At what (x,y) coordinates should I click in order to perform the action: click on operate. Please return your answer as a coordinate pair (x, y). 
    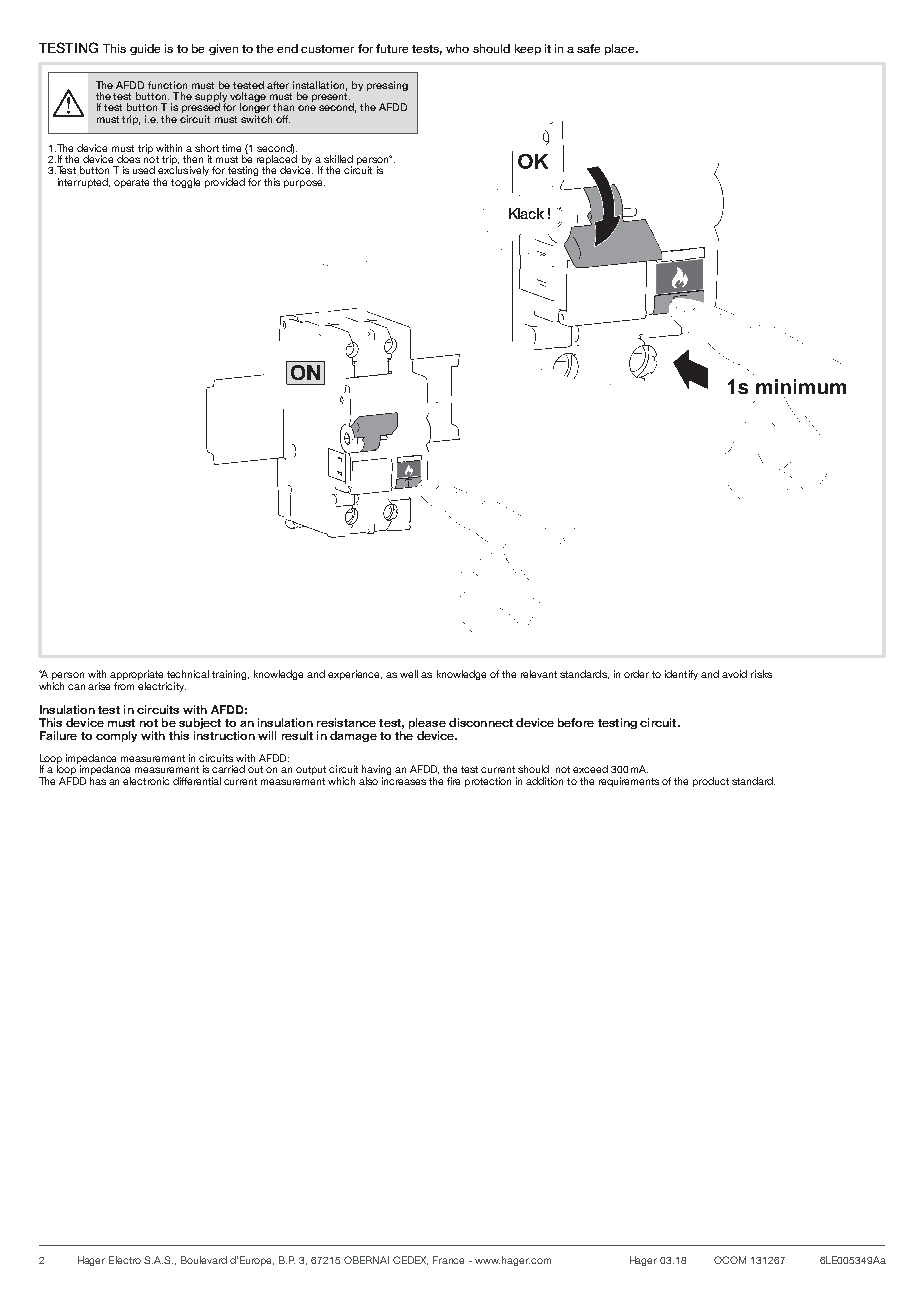
    Looking at the image, I should click on (131, 183).
